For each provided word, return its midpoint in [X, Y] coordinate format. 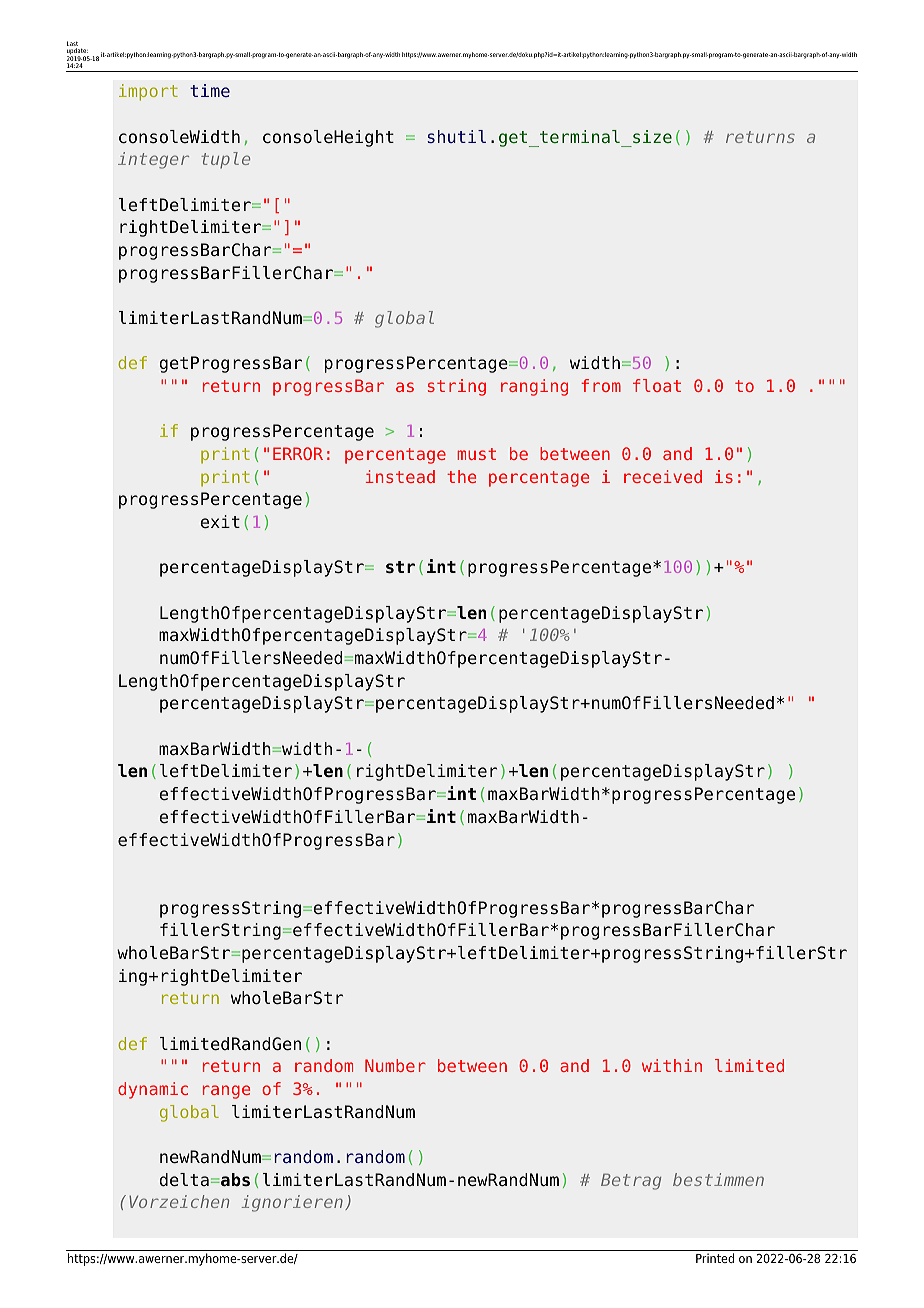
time [210, 90]
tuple [225, 160]
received [663, 476]
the [461, 476]
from [601, 385]
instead [400, 476]
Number [395, 1065]
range [226, 1092]
